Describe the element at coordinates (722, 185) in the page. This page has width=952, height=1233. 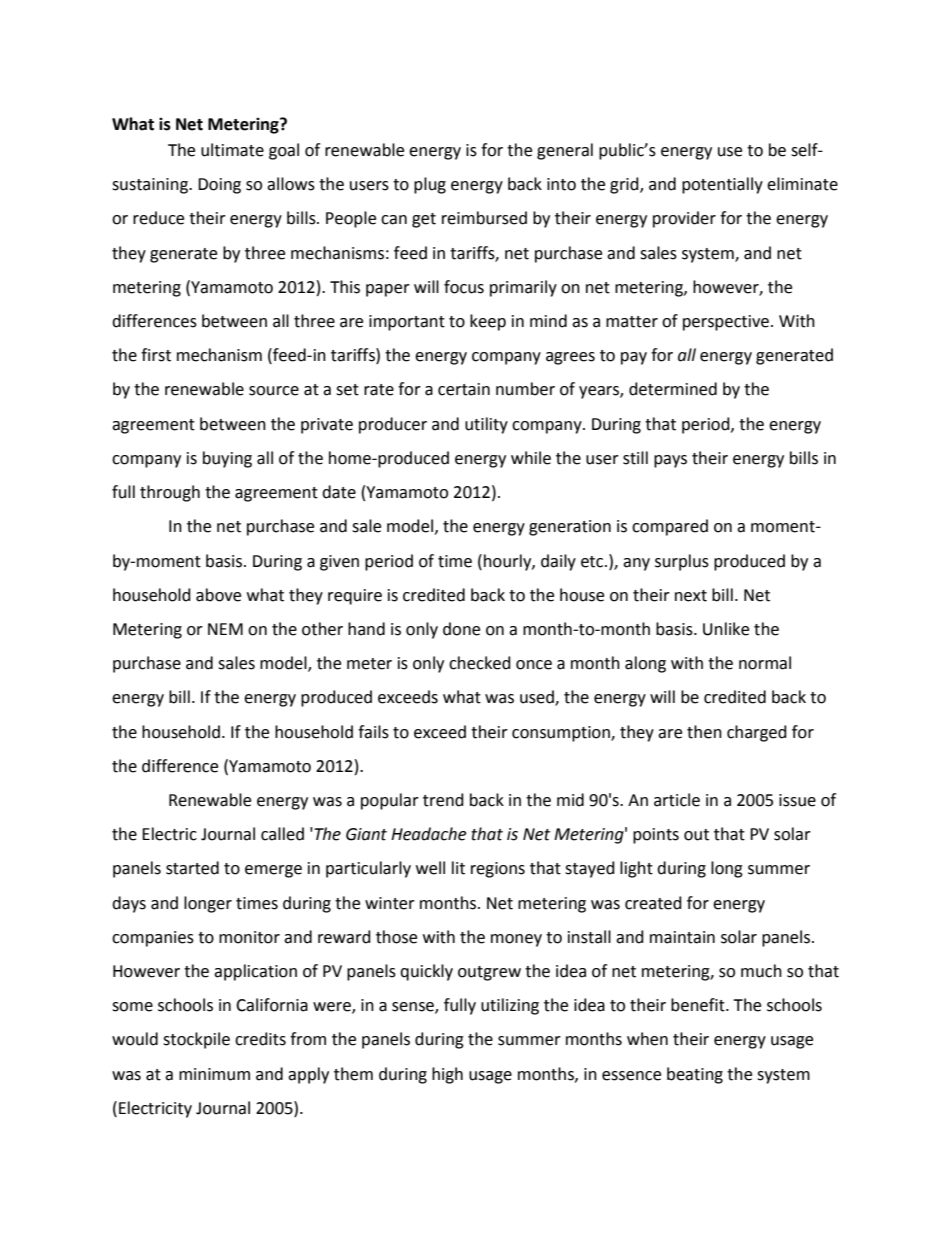
I see `potentially` at that location.
